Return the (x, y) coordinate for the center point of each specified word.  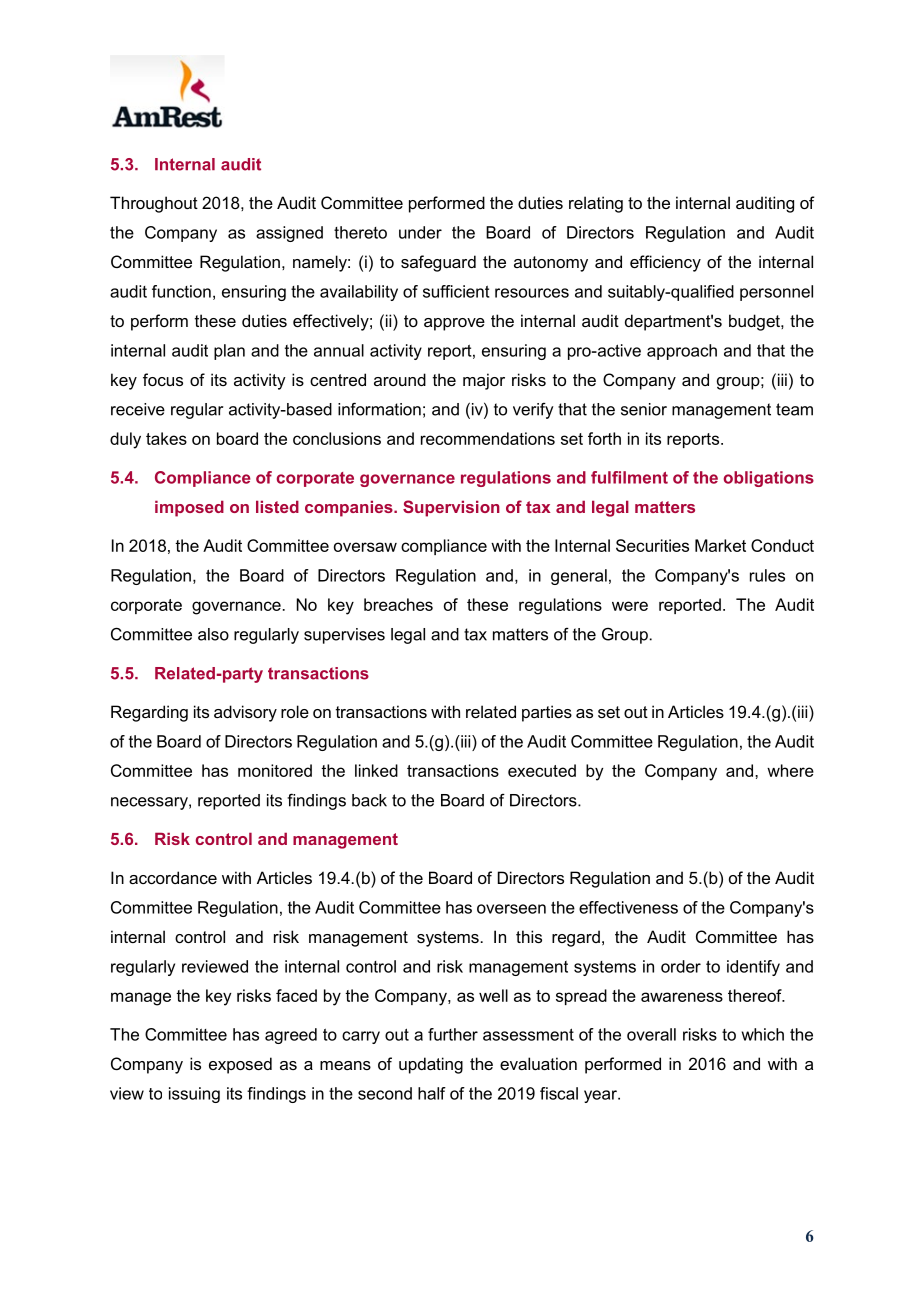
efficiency (665, 263)
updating (431, 1065)
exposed (240, 1065)
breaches (398, 604)
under (420, 232)
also (213, 634)
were (630, 606)
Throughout (154, 204)
